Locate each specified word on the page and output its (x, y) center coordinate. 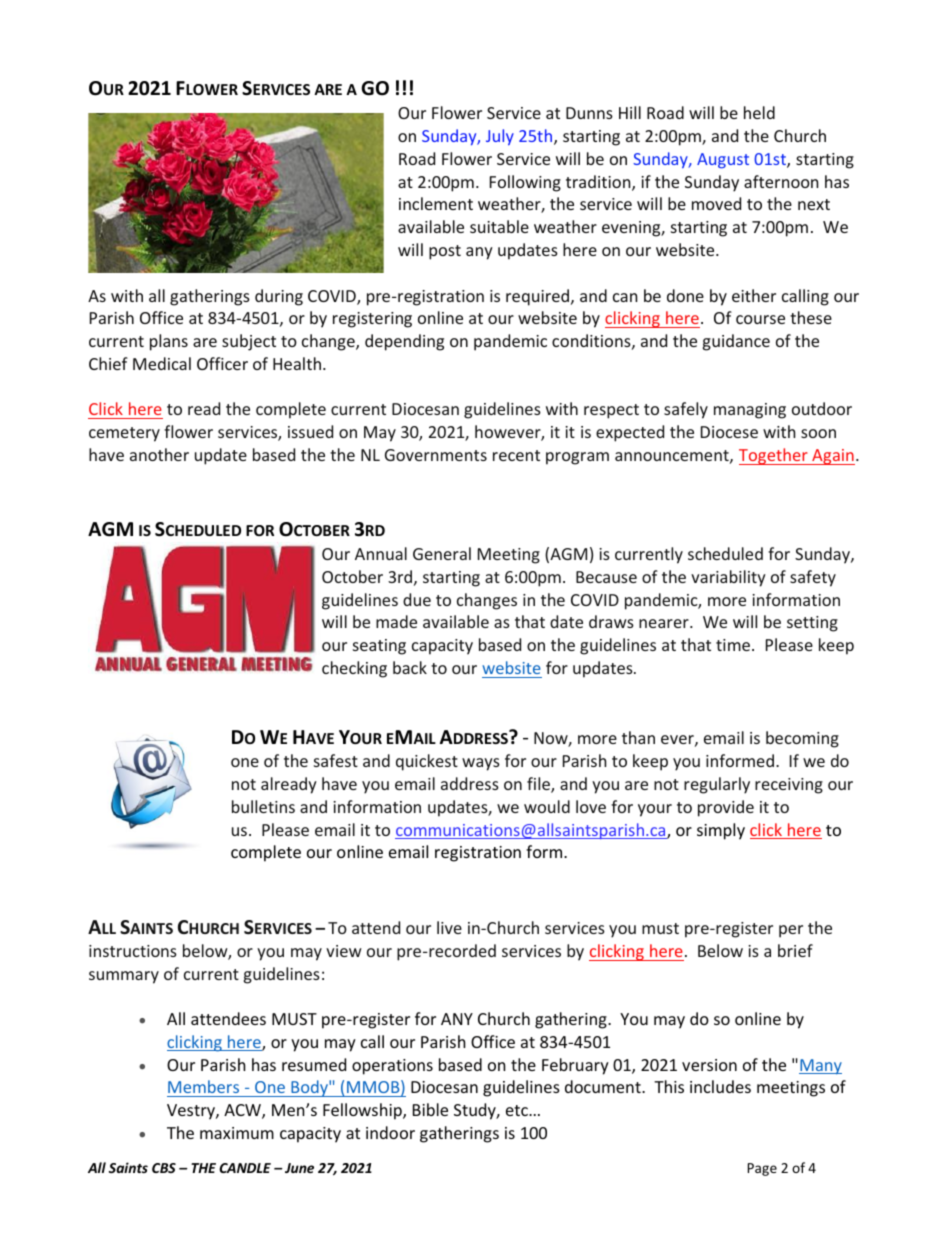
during (279, 297)
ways (481, 764)
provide (726, 808)
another (159, 454)
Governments (436, 455)
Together (774, 456)
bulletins (263, 806)
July (500, 137)
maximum (237, 1133)
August (723, 161)
